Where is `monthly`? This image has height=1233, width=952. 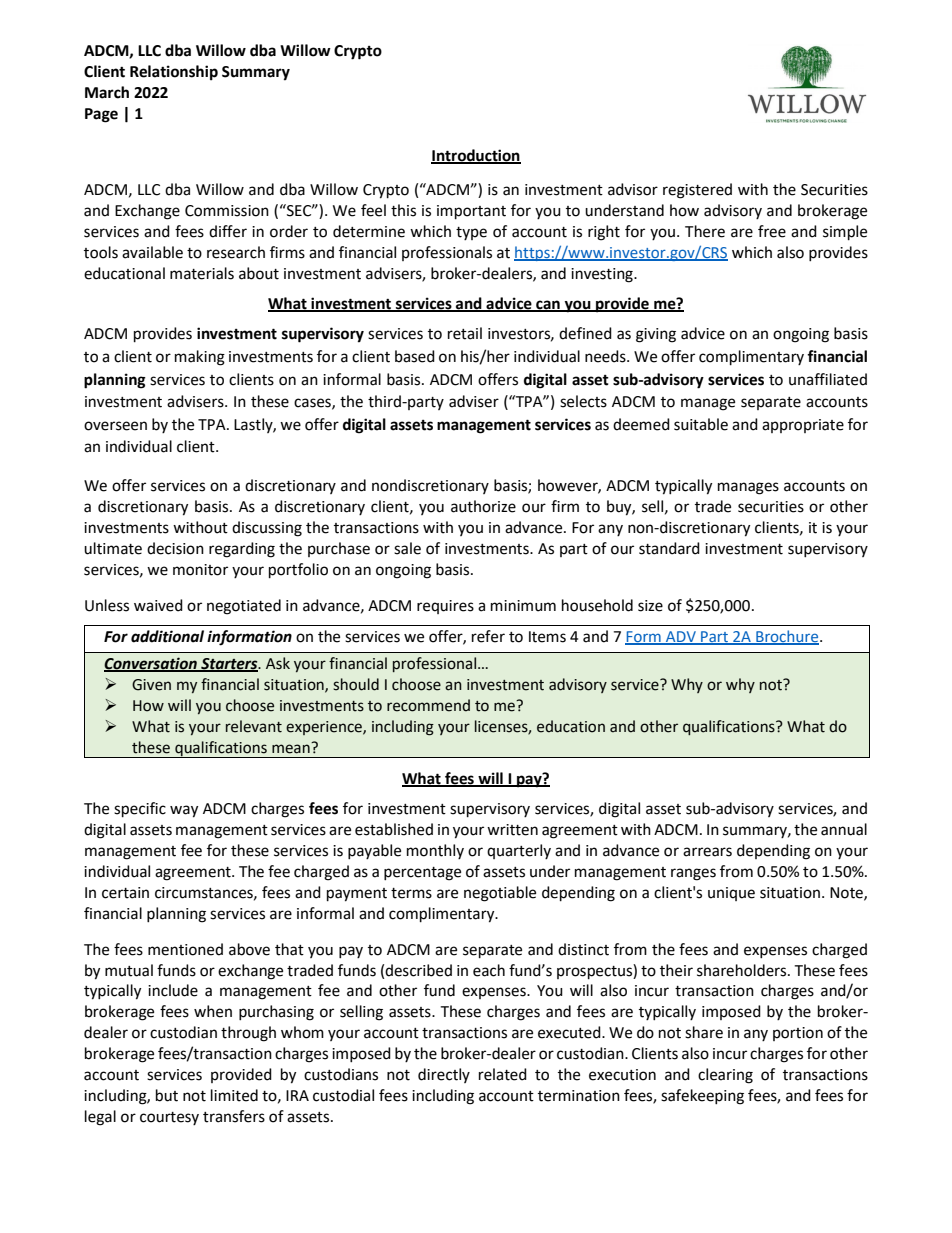 monthly is located at coordinates (435, 851).
